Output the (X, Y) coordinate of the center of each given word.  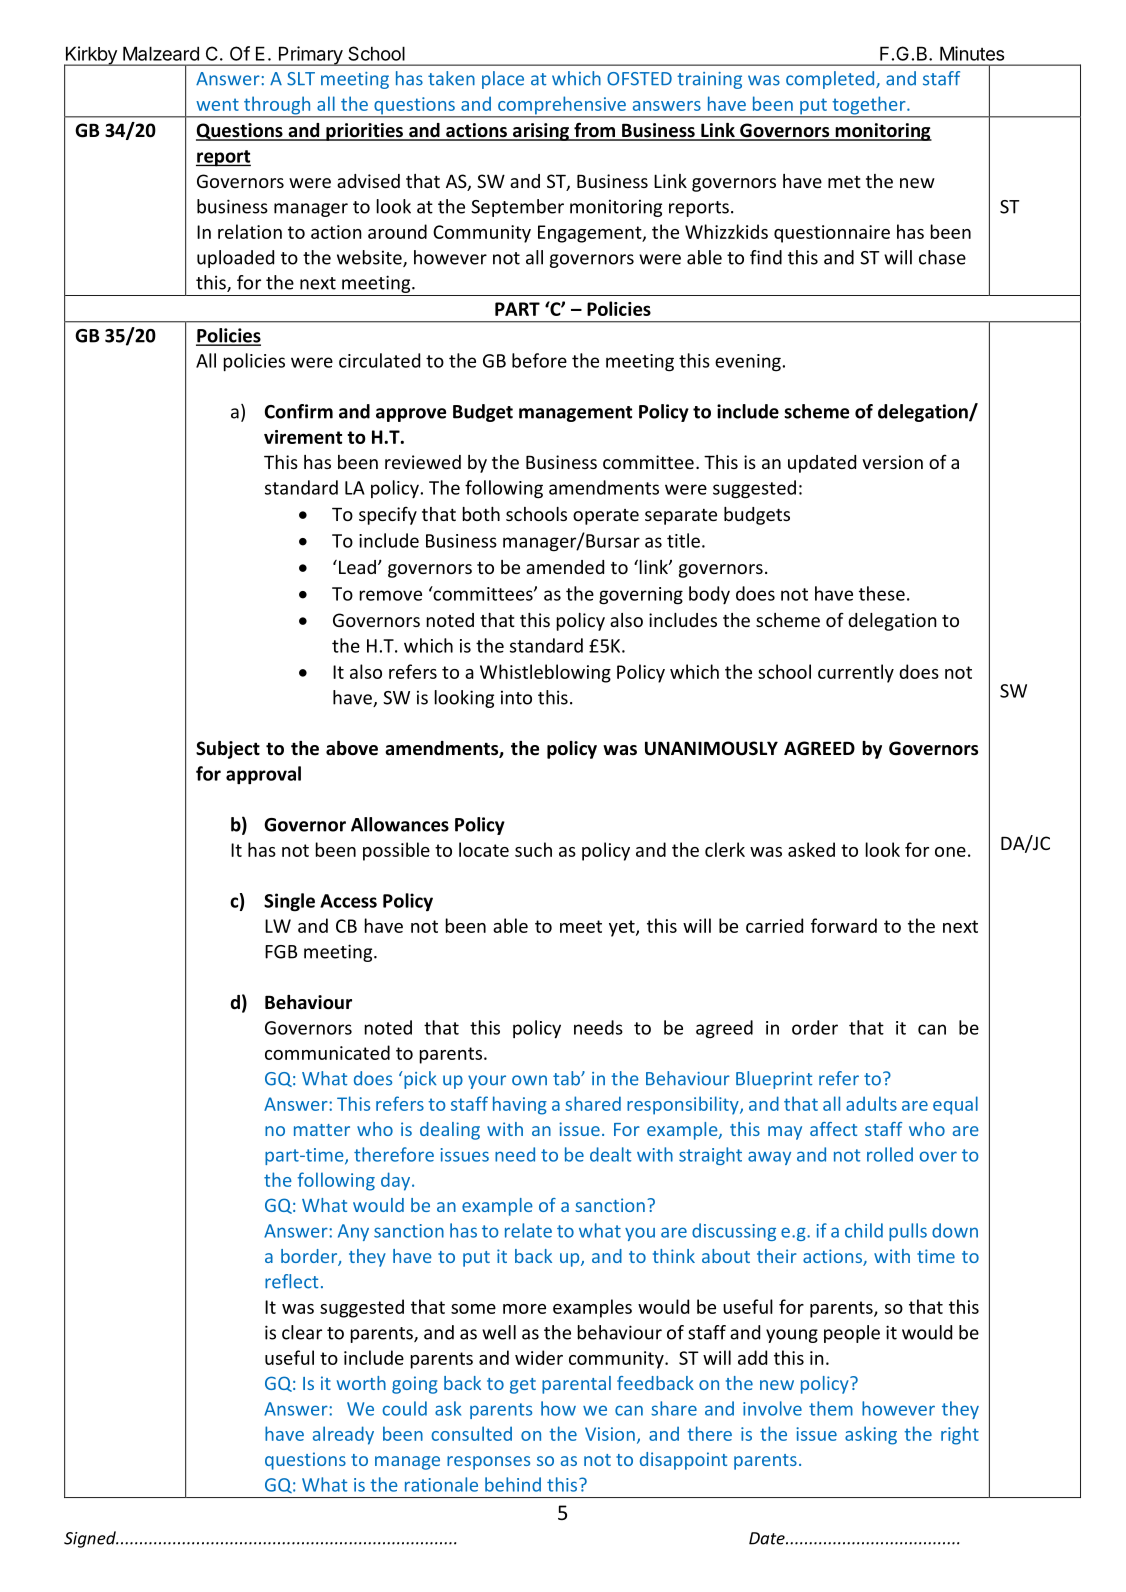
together (869, 106)
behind (513, 1484)
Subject (228, 750)
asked (811, 849)
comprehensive (562, 106)
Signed (91, 1539)
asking (871, 1435)
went (217, 104)
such (533, 849)
